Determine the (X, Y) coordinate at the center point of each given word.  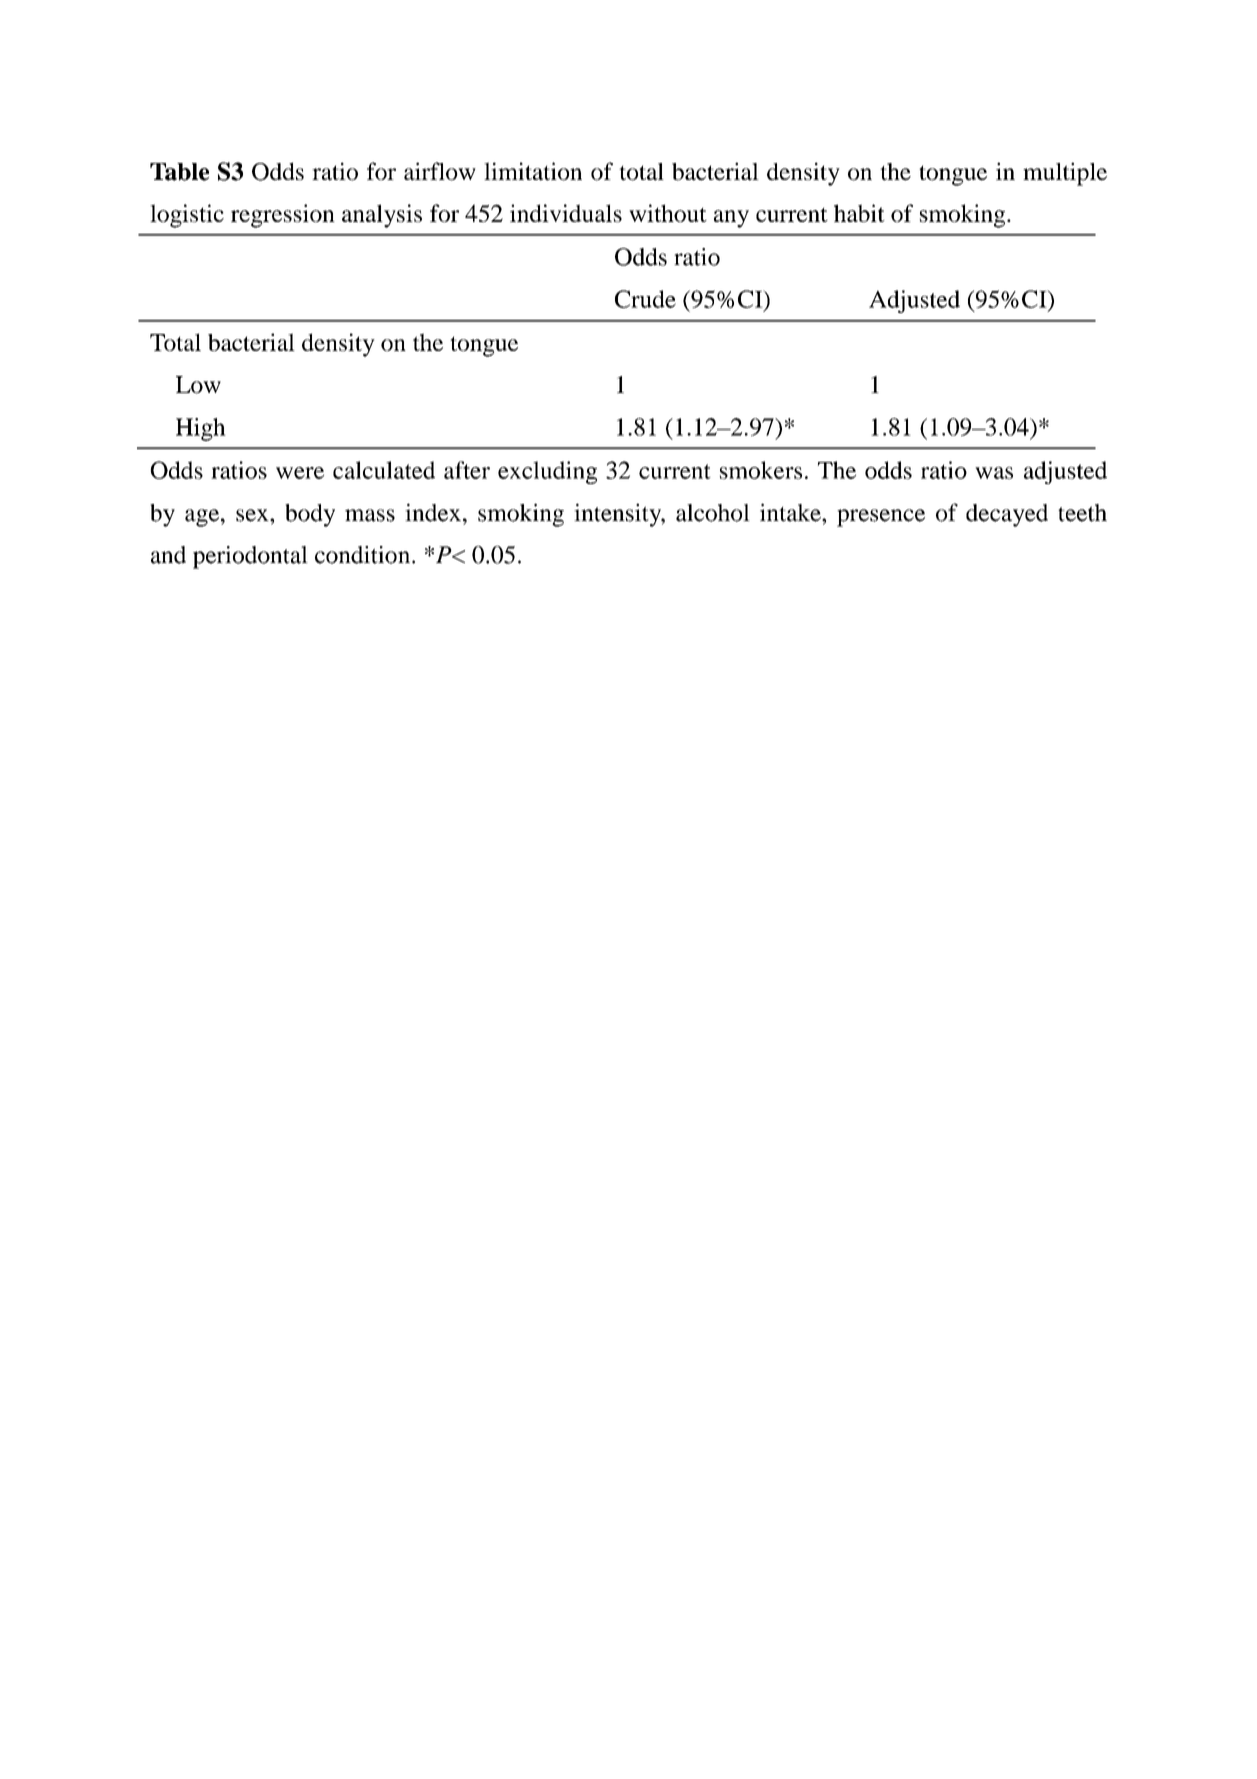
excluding (547, 472)
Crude (645, 299)
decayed (1007, 515)
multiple (1065, 174)
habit (859, 213)
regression (283, 216)
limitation (533, 171)
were (300, 473)
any (731, 219)
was (994, 473)
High (201, 429)
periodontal (250, 557)
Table (179, 172)
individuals (566, 213)
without (668, 213)
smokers (761, 470)
